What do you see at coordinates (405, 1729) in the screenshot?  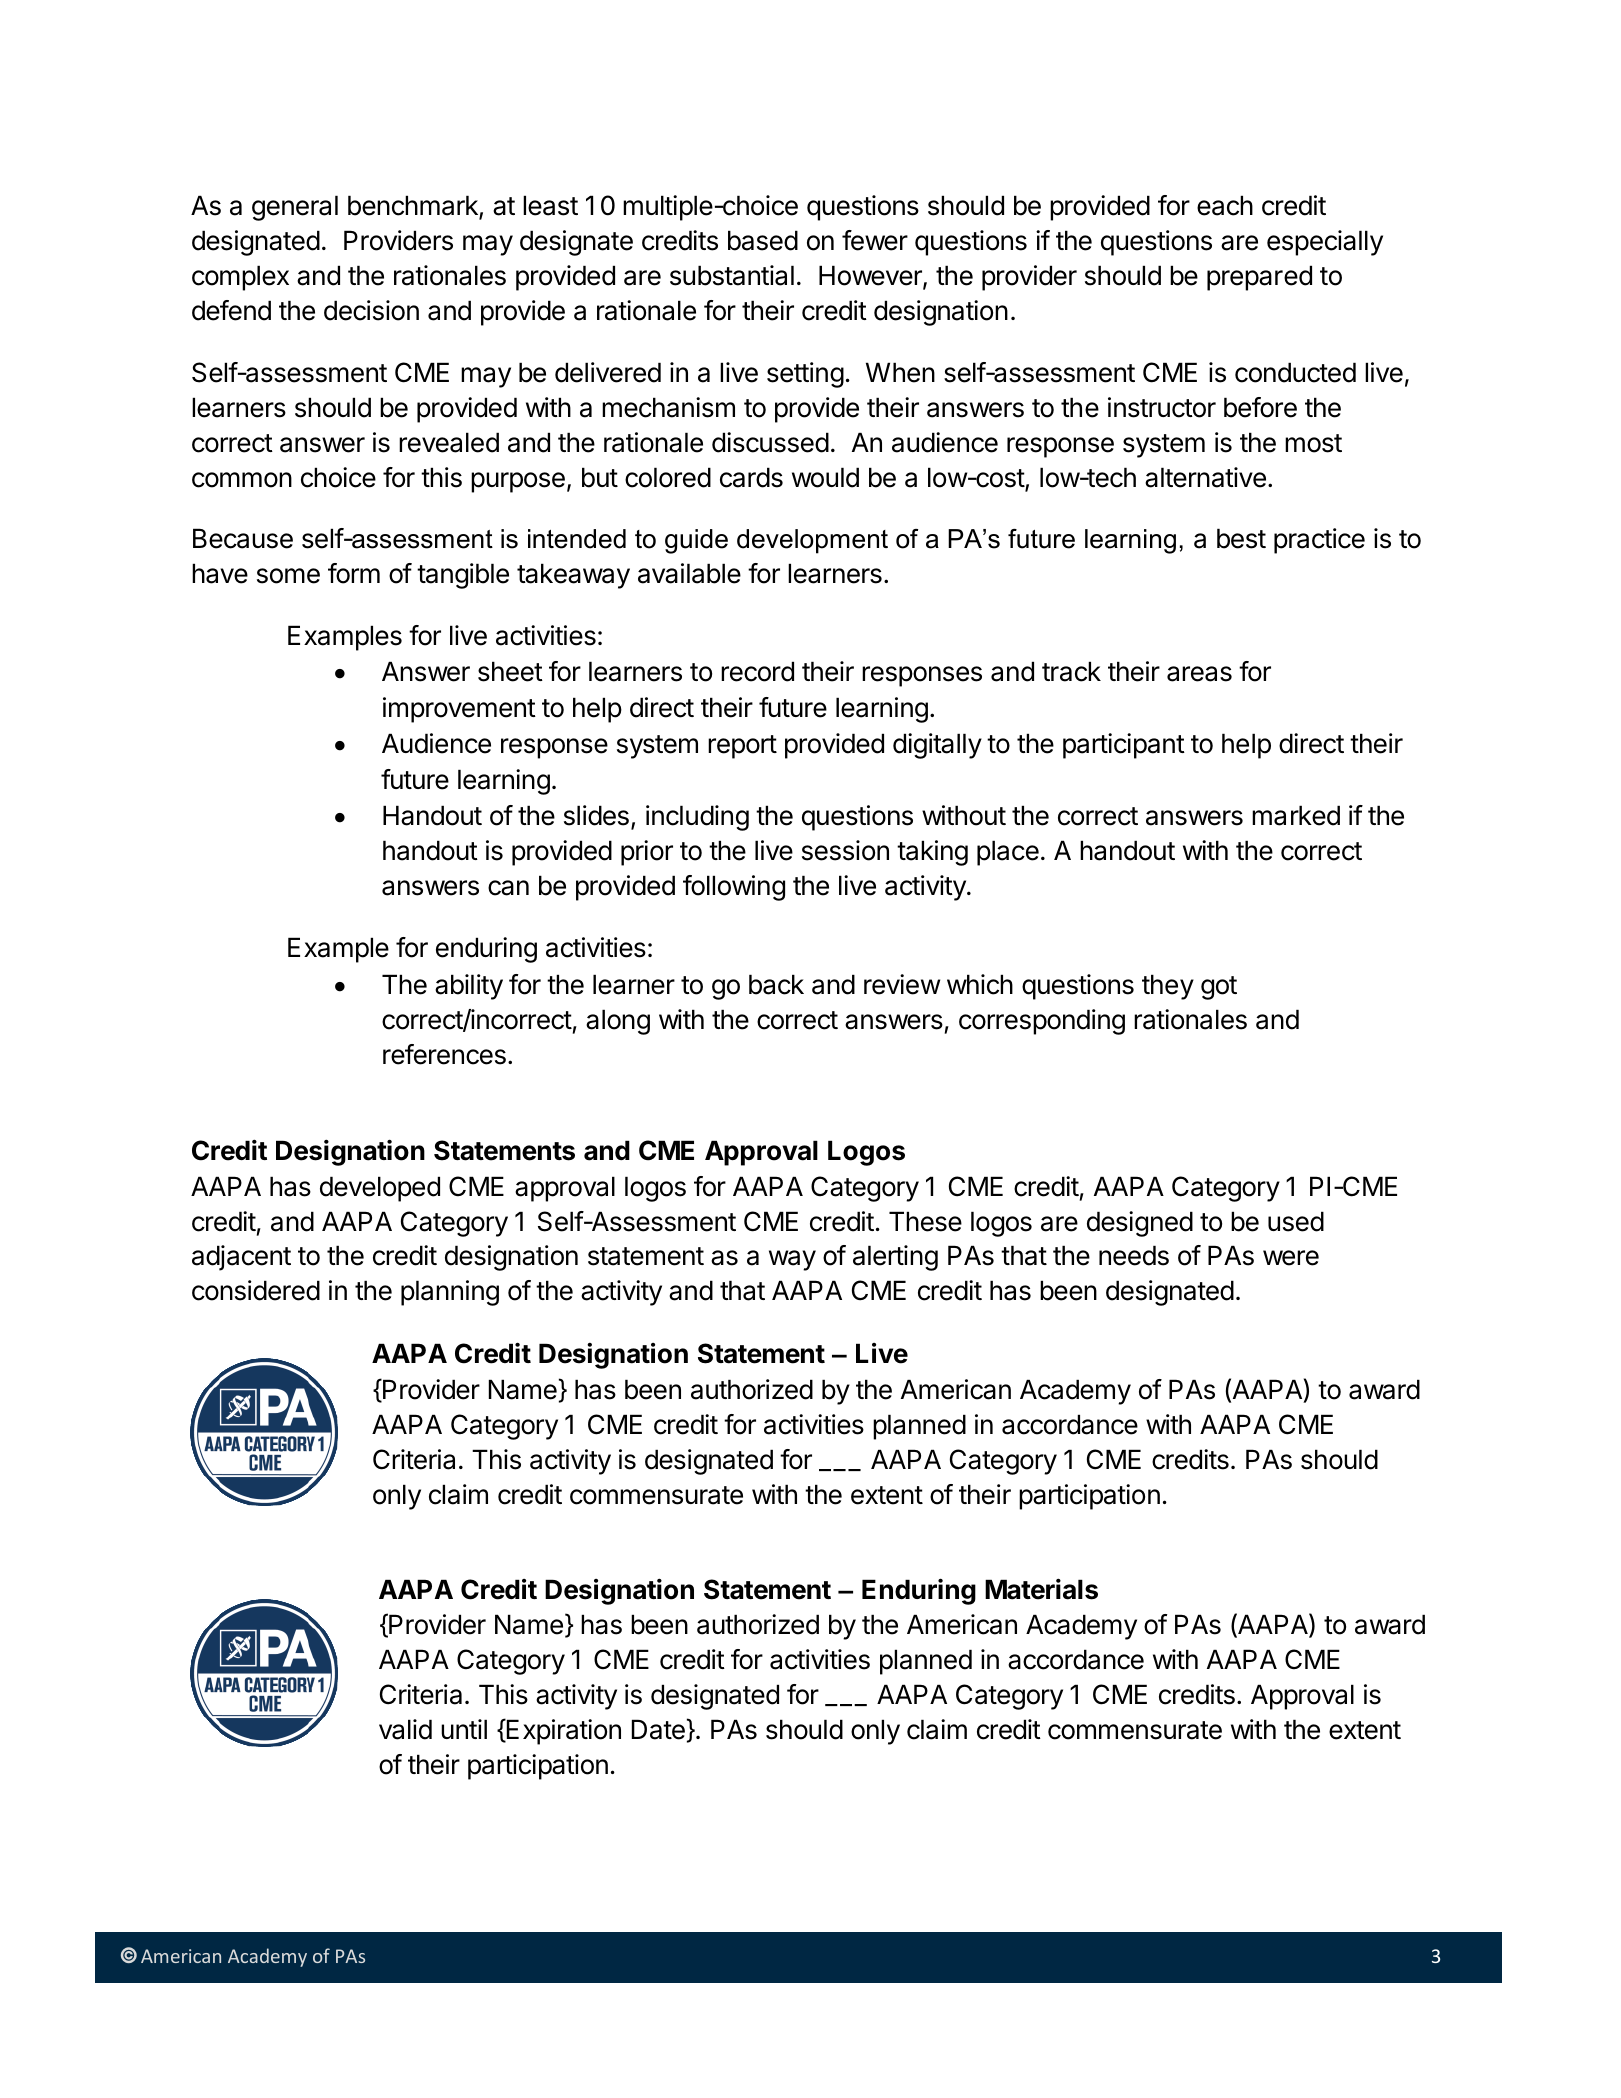 I see `valid` at bounding box center [405, 1729].
